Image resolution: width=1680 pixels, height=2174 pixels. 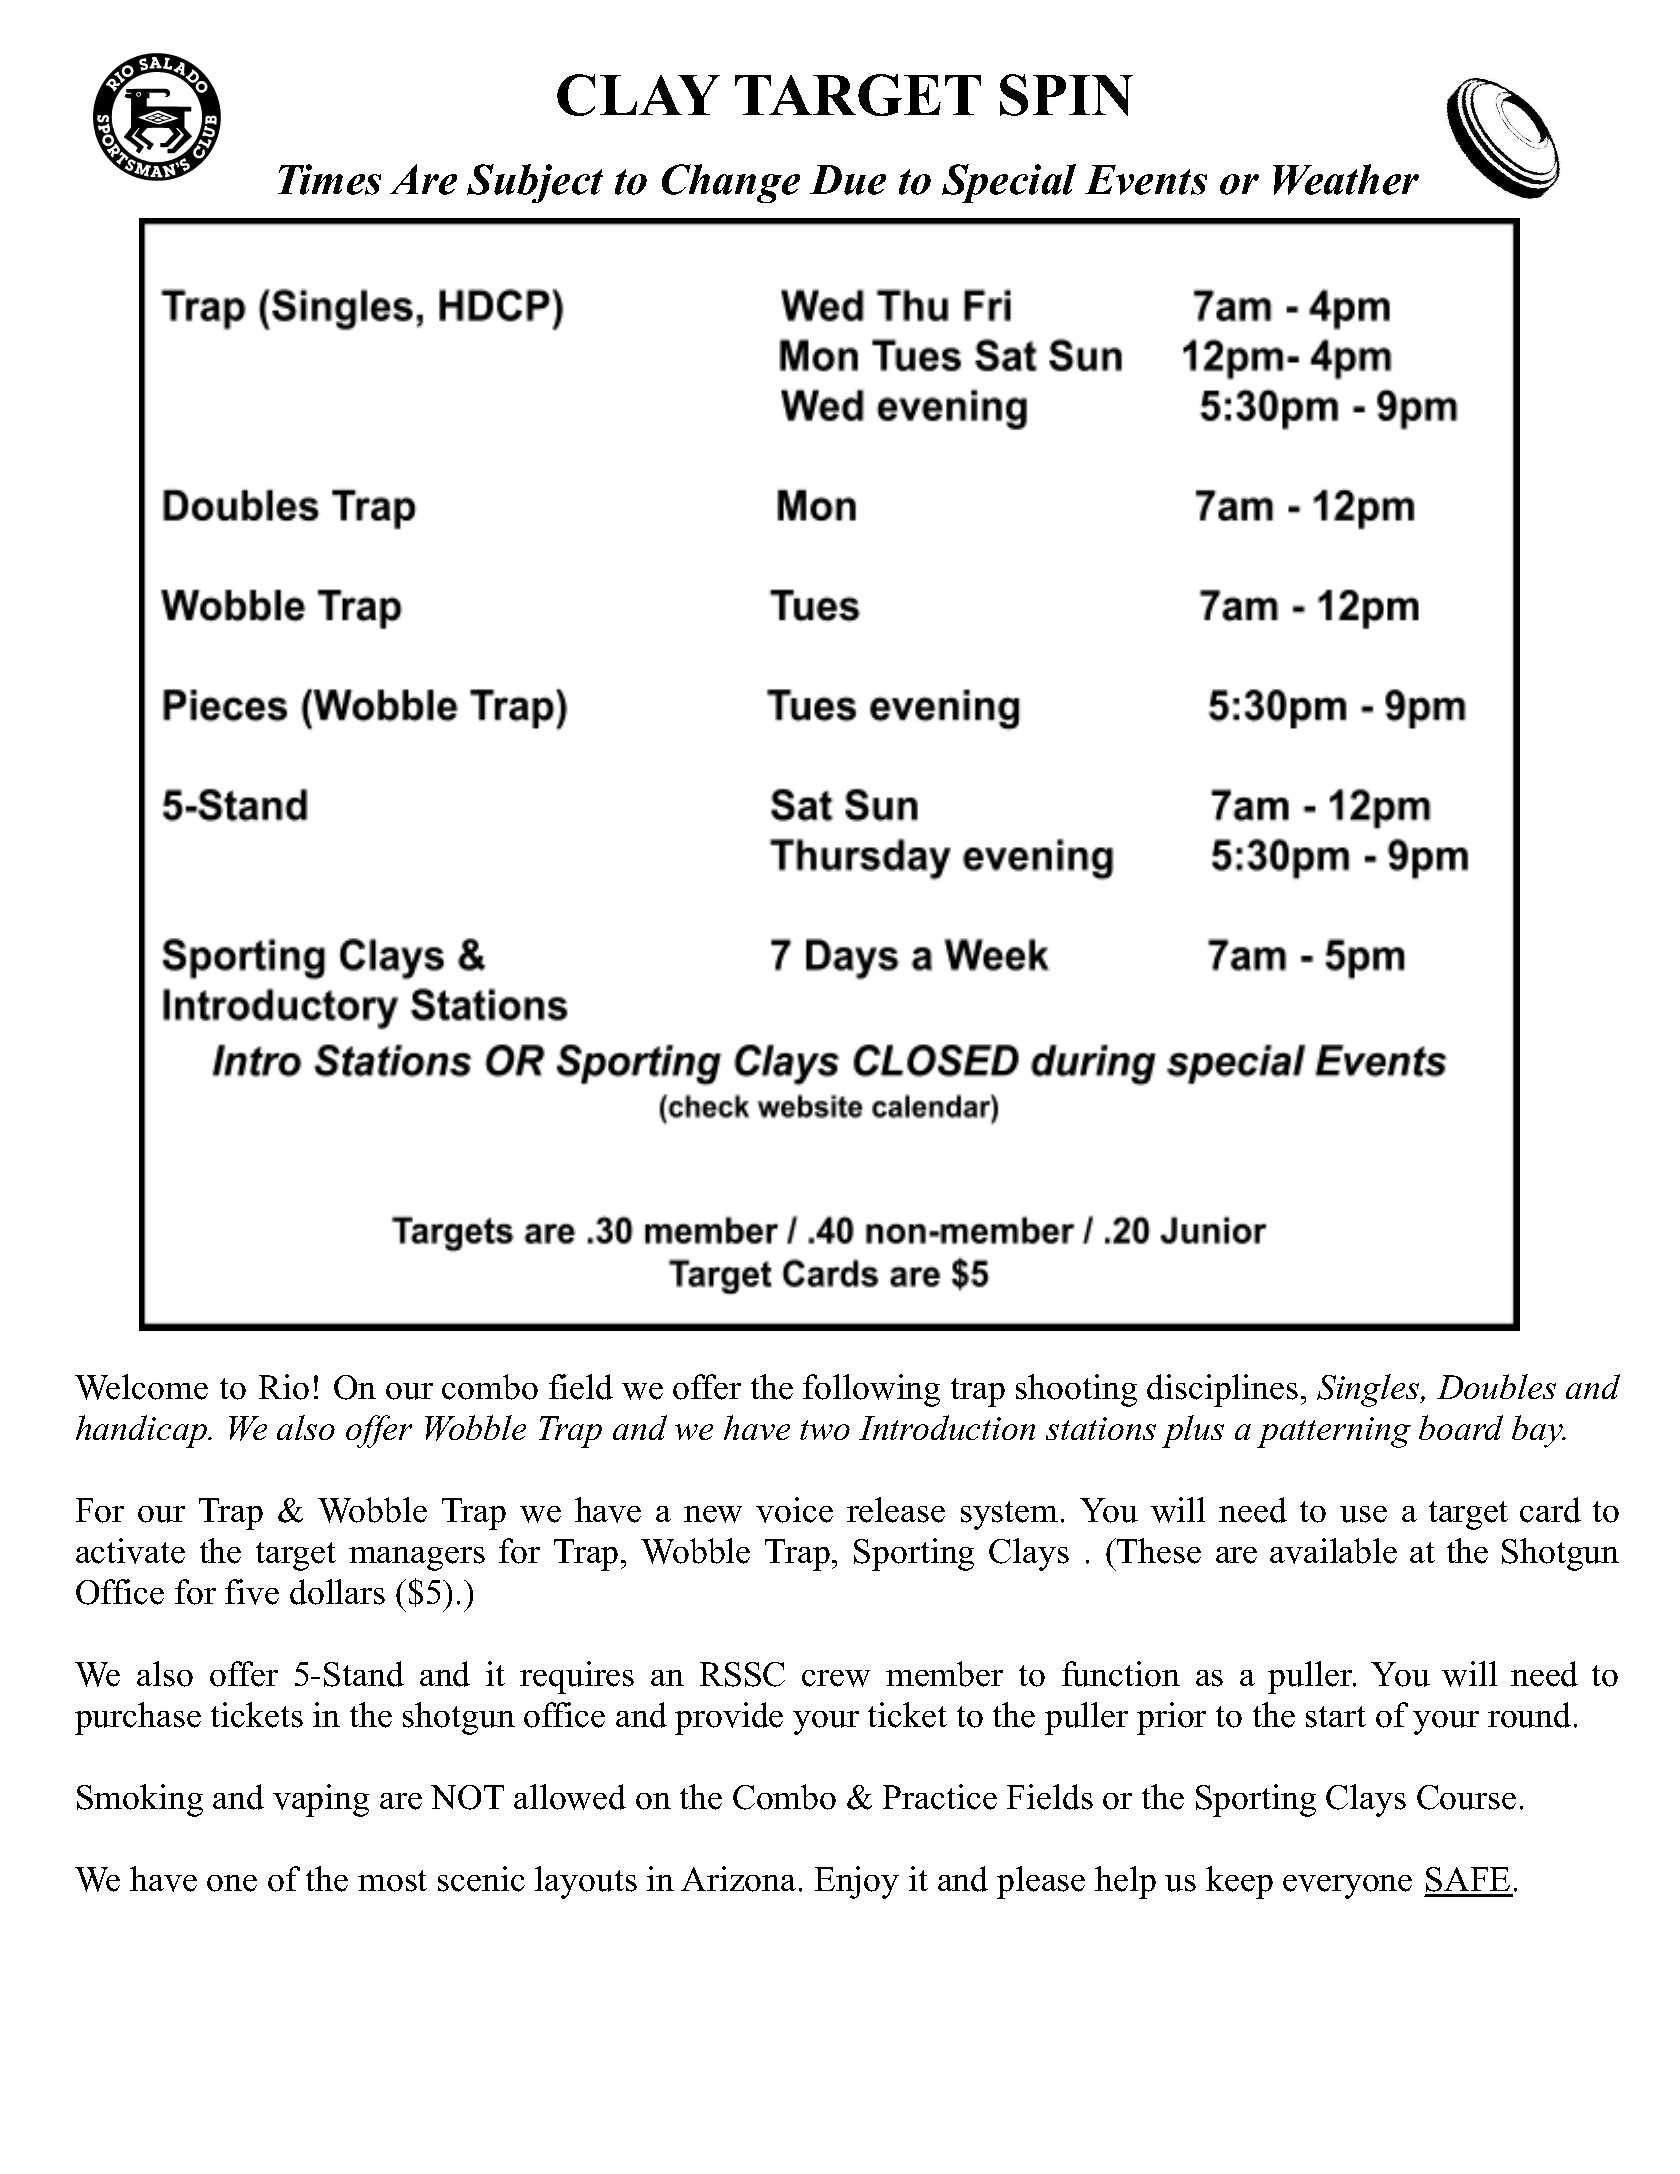 I want to click on Change, so click(x=731, y=183).
